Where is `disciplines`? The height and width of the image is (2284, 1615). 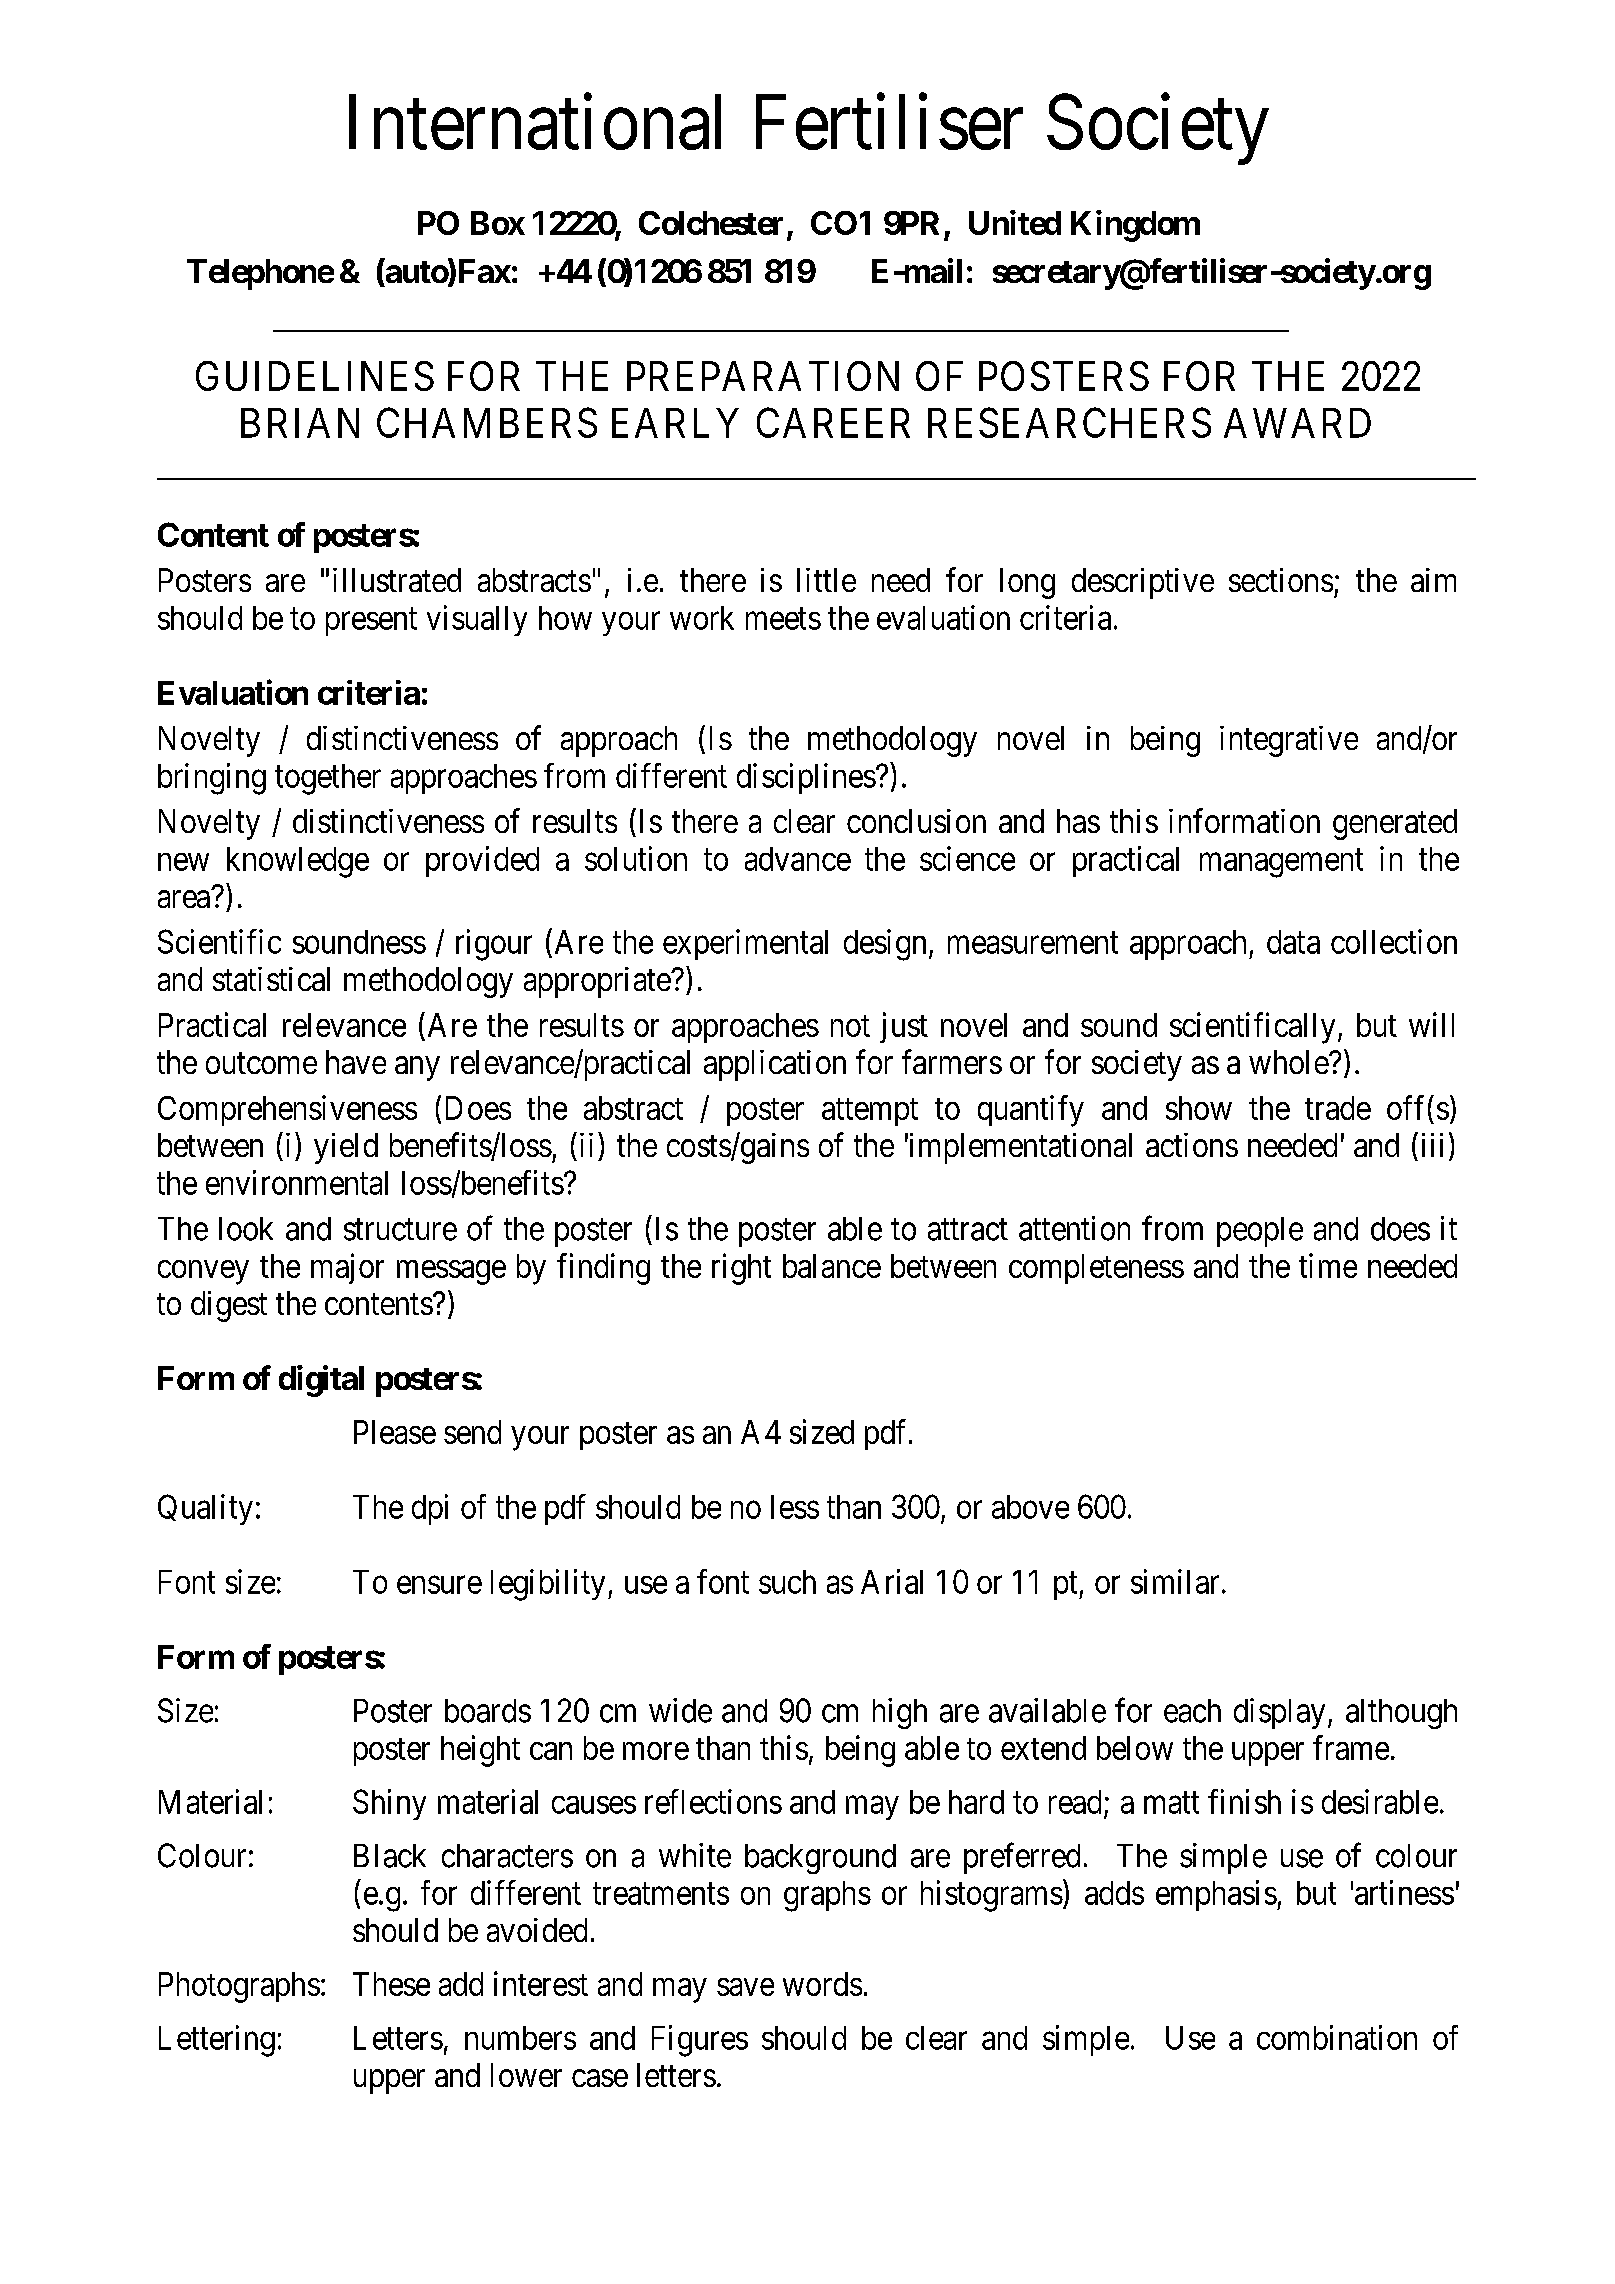
disciplines is located at coordinates (806, 778).
